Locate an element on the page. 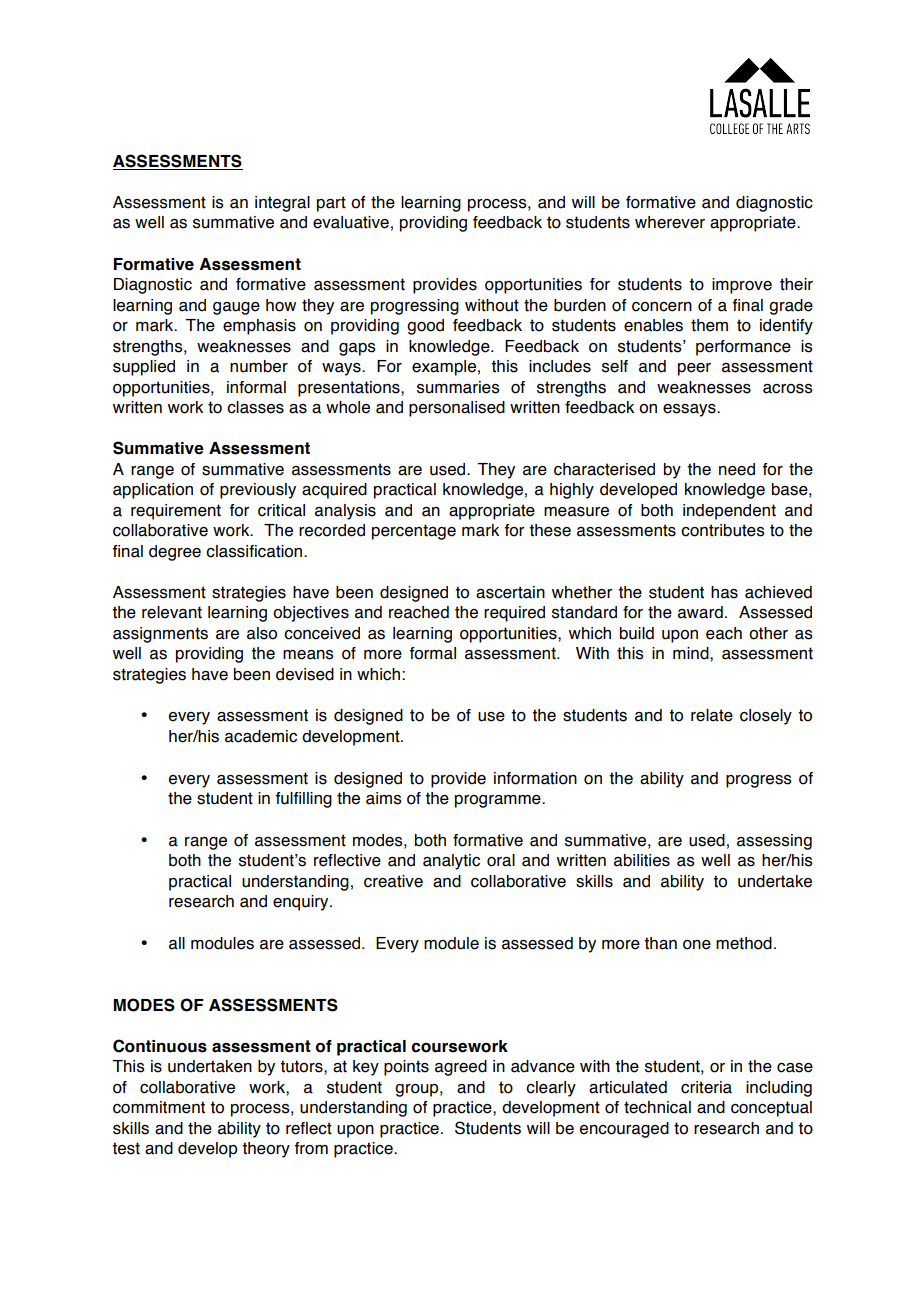 This page has width=924, height=1308. evaluative is located at coordinates (351, 222).
